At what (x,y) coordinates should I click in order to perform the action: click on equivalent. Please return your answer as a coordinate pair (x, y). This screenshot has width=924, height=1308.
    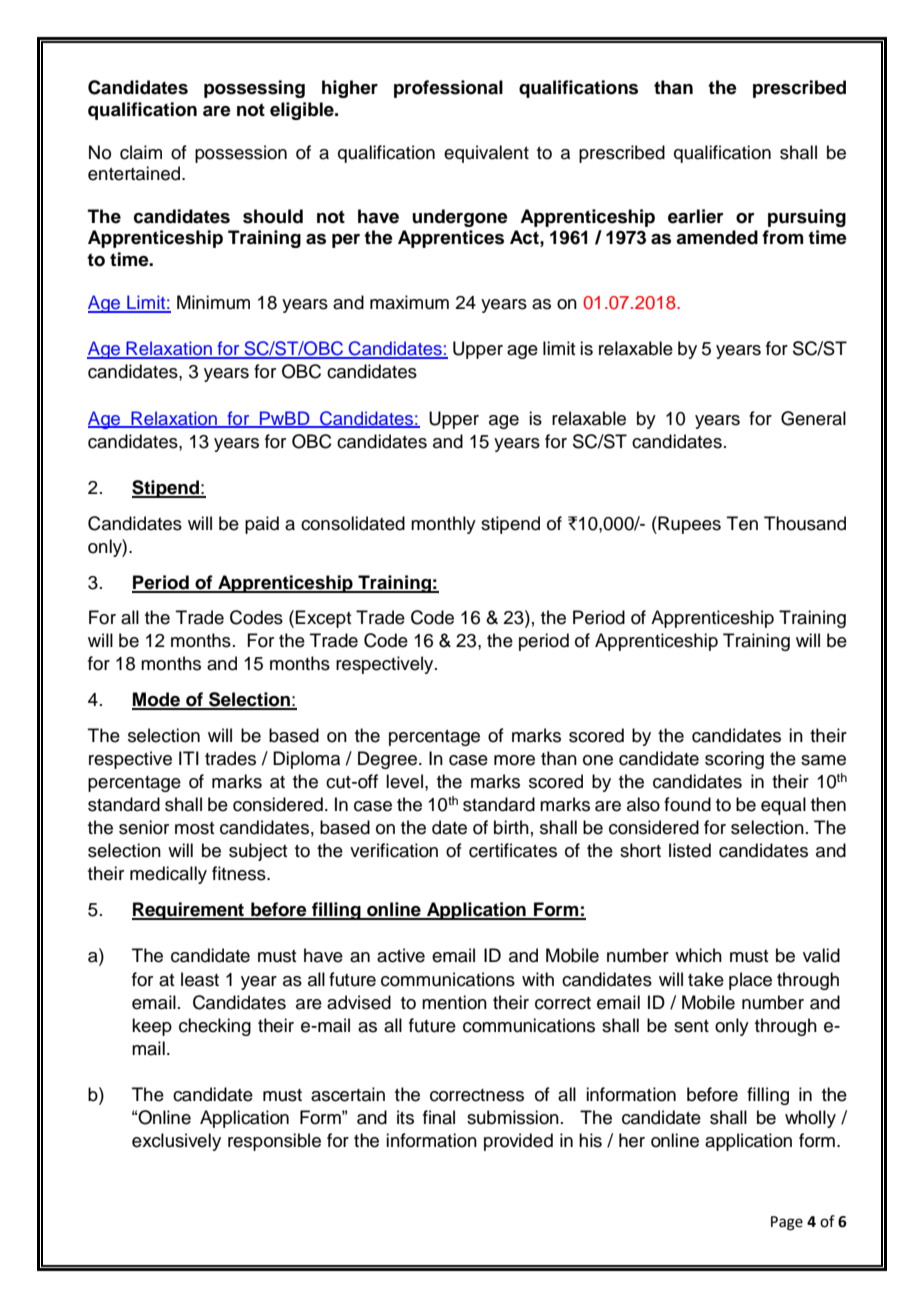
    Looking at the image, I should click on (486, 154).
